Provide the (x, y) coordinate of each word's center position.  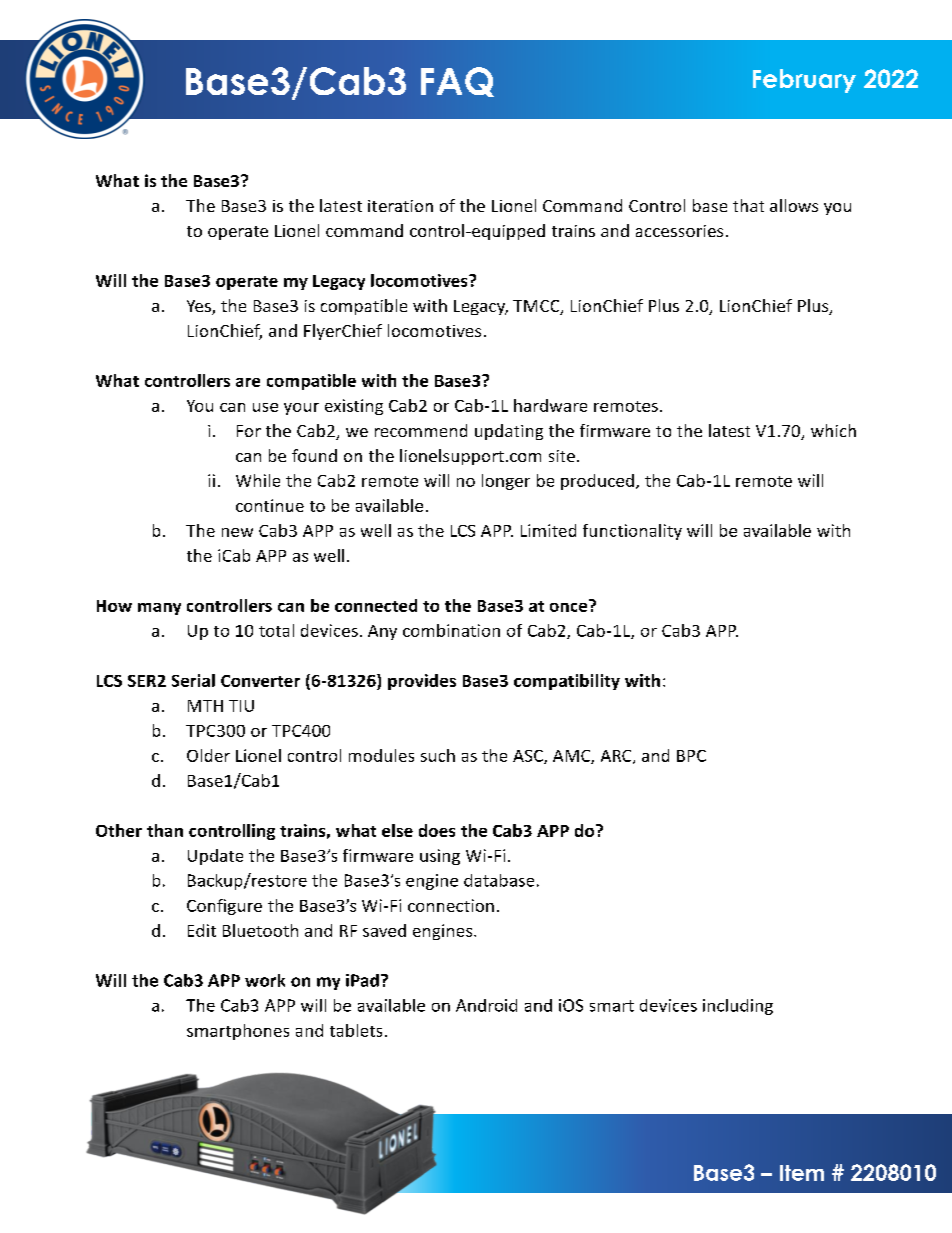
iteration (400, 206)
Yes (200, 307)
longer (506, 482)
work (265, 980)
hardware (550, 405)
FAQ (457, 82)
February (804, 81)
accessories (679, 231)
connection (451, 905)
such (438, 755)
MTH (205, 706)
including (738, 1007)
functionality (632, 532)
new (237, 532)
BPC (691, 756)
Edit (202, 930)
